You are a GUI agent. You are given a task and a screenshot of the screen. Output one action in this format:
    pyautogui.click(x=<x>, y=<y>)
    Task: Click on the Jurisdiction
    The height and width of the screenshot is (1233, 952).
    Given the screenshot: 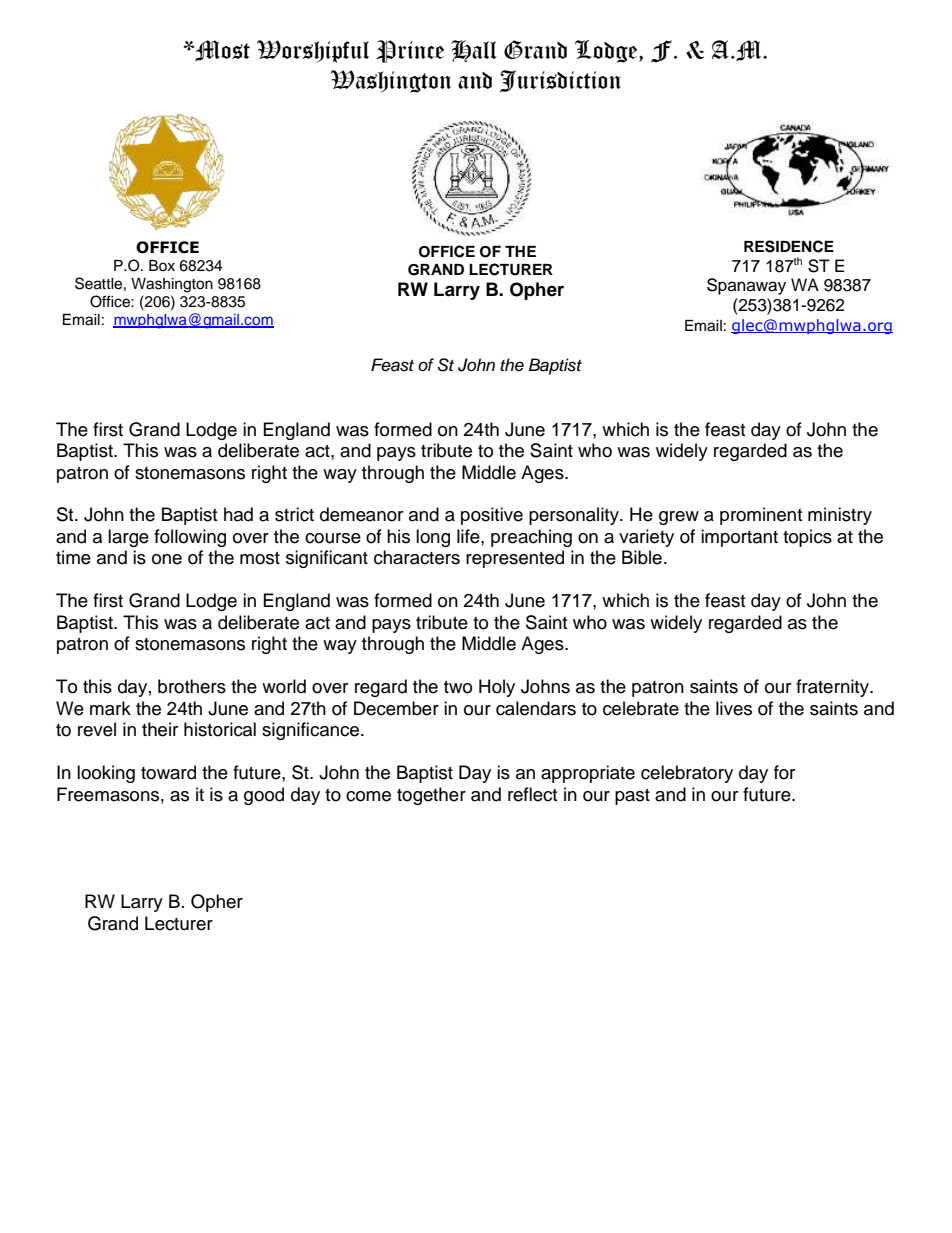 What is the action you would take?
    pyautogui.click(x=560, y=81)
